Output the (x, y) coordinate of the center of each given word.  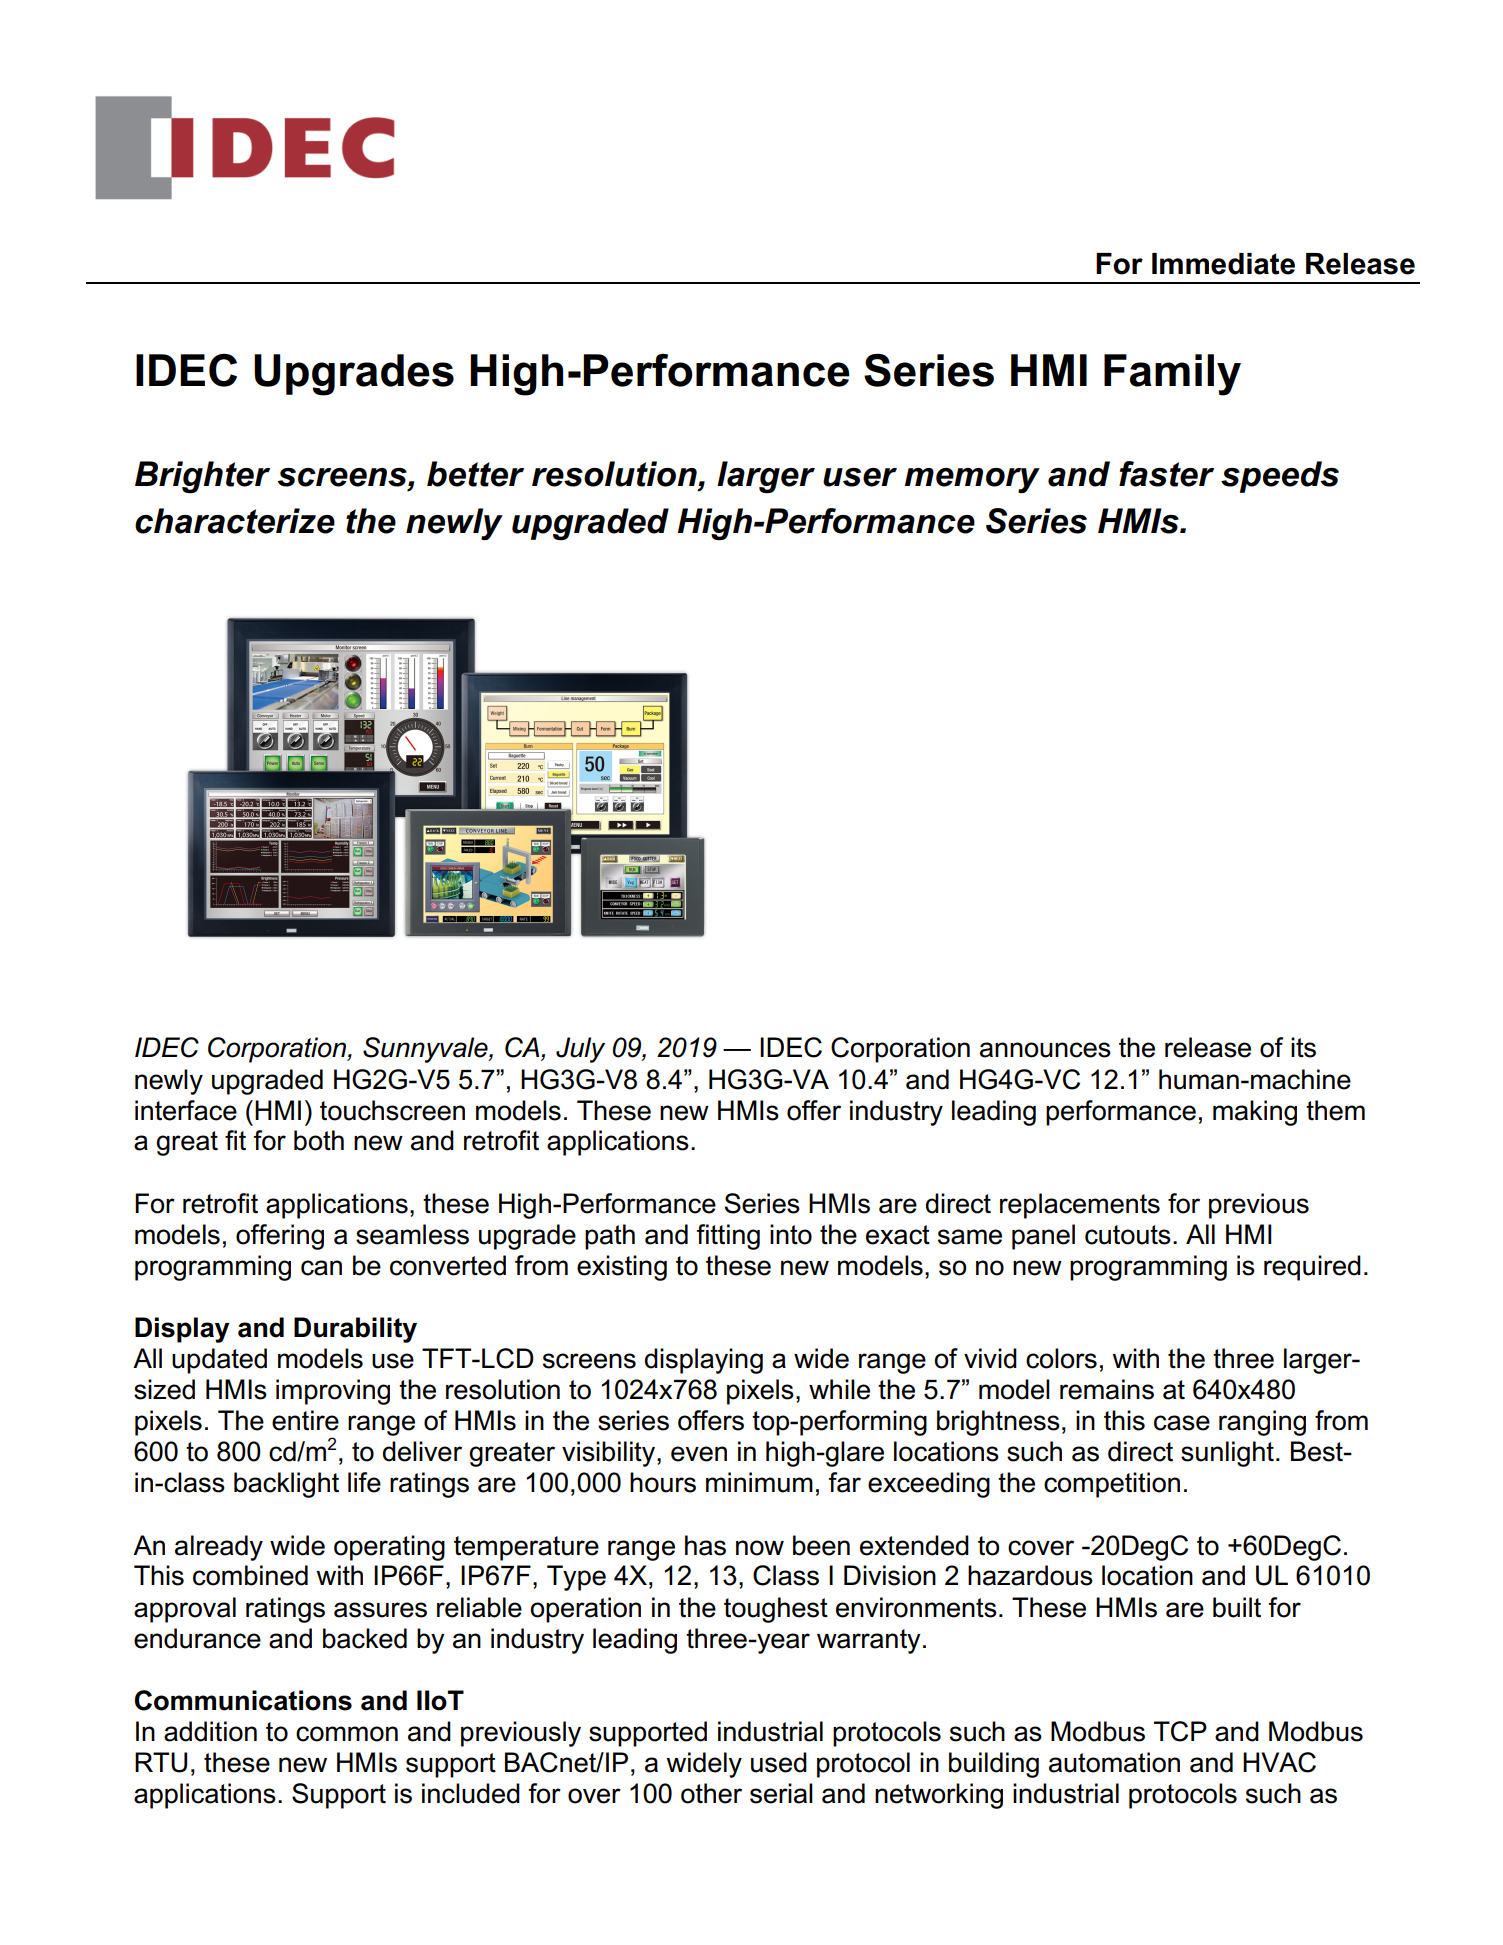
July (580, 1050)
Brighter (202, 477)
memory (972, 480)
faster (1166, 474)
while (839, 1389)
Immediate (1223, 264)
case (1182, 1423)
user (860, 477)
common (347, 1734)
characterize (235, 521)
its (1303, 1047)
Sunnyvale (426, 1050)
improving (333, 1392)
